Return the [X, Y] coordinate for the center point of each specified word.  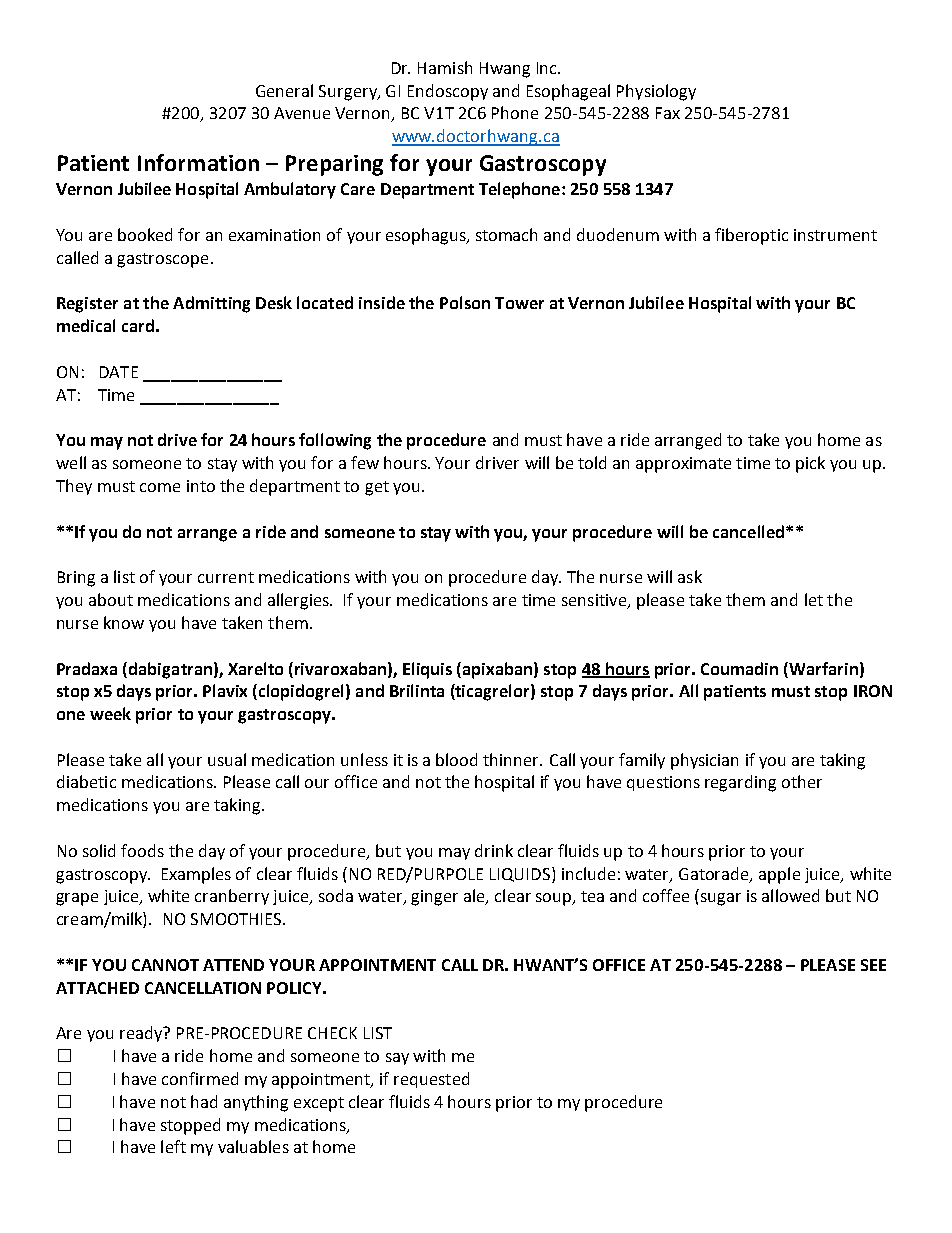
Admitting [211, 304]
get [377, 488]
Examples [196, 875]
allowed [790, 895]
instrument [835, 235]
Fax [668, 113]
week [110, 713]
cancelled [750, 531]
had [204, 1101]
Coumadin [739, 668]
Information [198, 162]
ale [475, 897]
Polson [465, 302]
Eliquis [427, 670]
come [160, 487]
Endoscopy [448, 92]
